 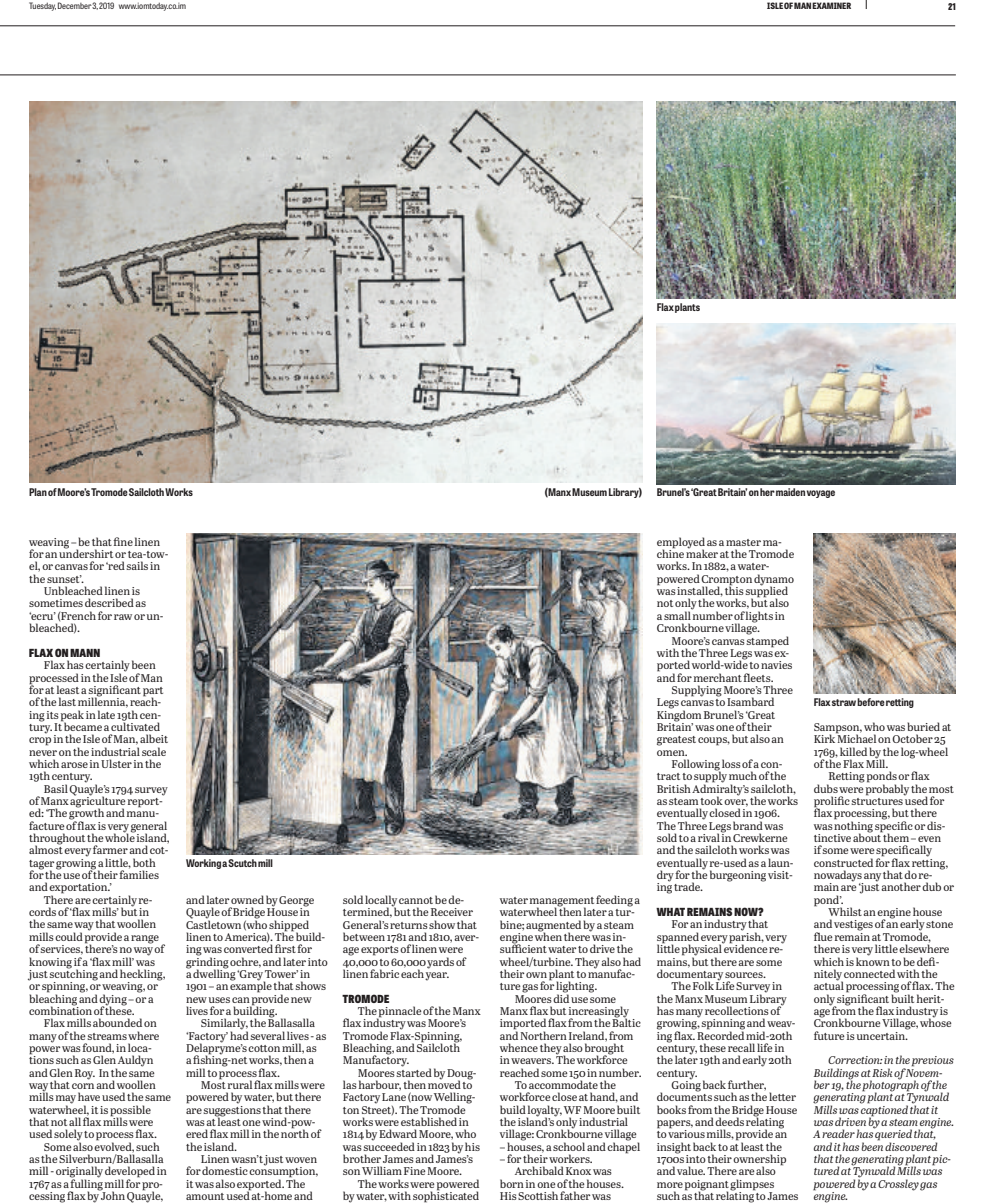 What do you see at coordinates (790, 492) in the document?
I see `maiden` at bounding box center [790, 492].
